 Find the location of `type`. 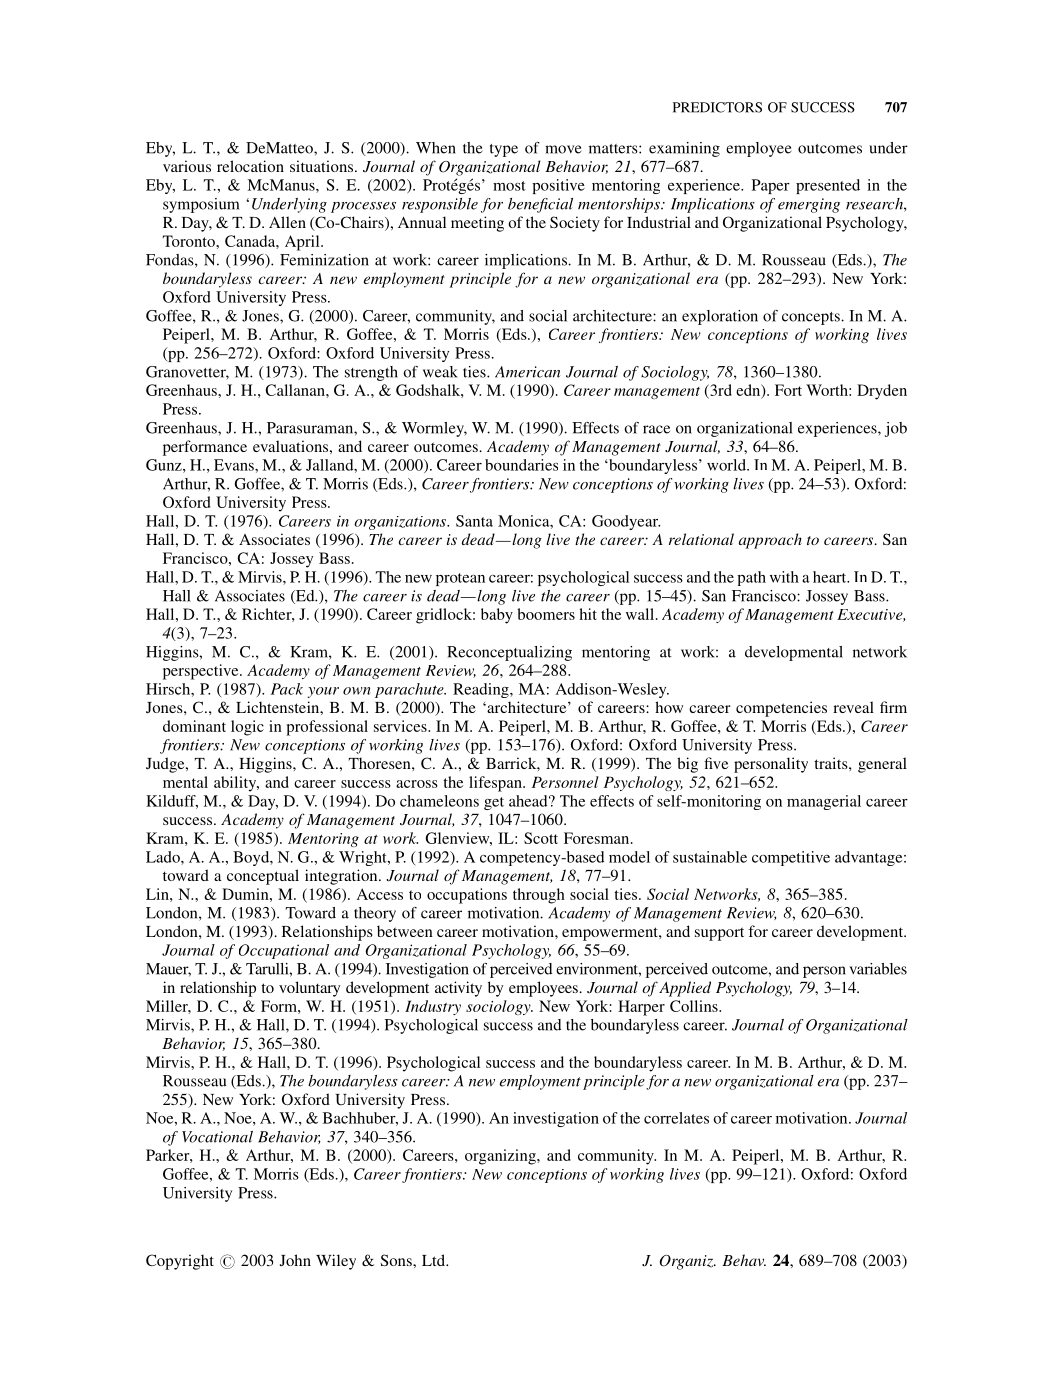

type is located at coordinates (504, 150).
